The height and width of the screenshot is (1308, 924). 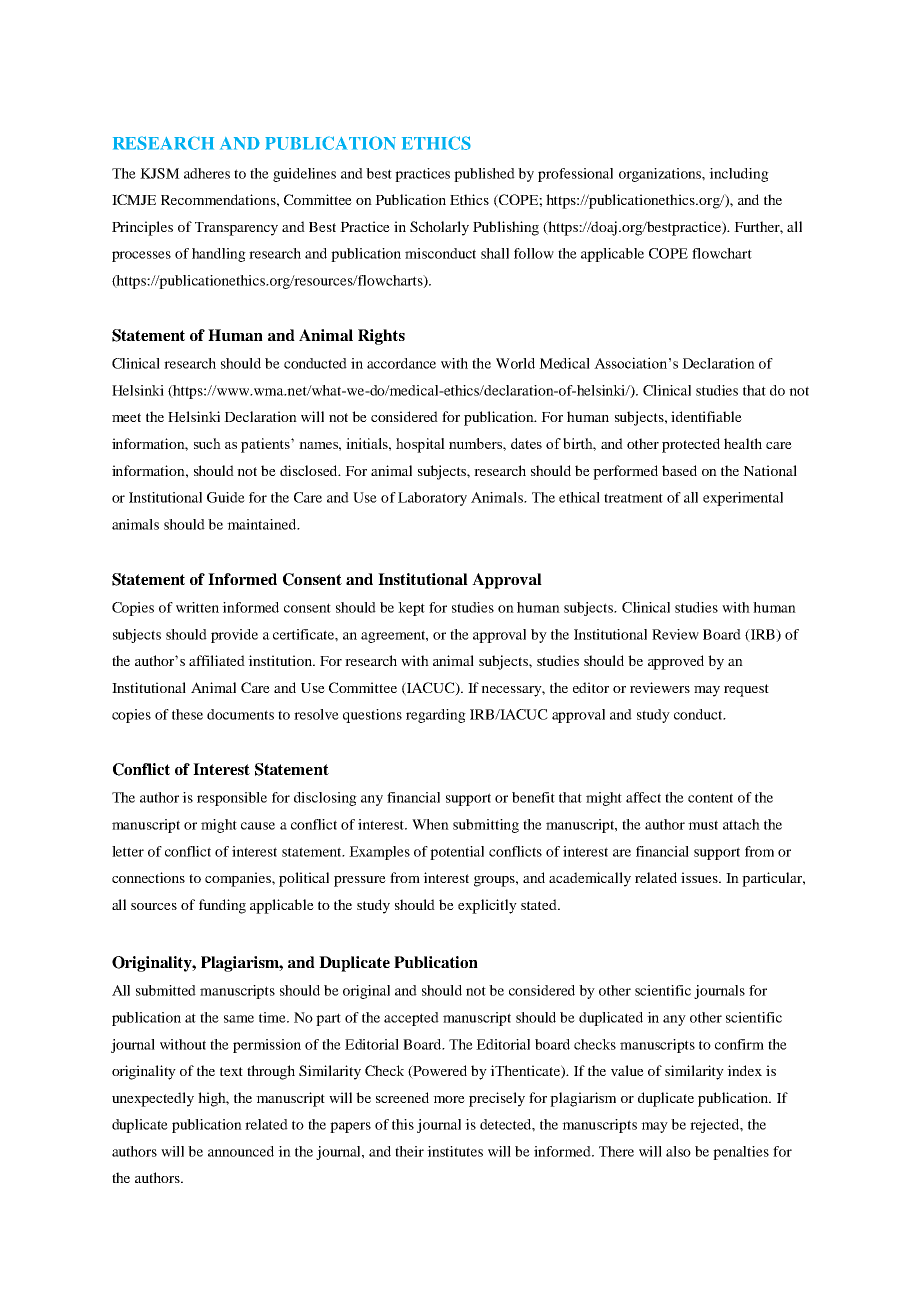 What do you see at coordinates (439, 228) in the screenshot?
I see `Scholarly` at bounding box center [439, 228].
